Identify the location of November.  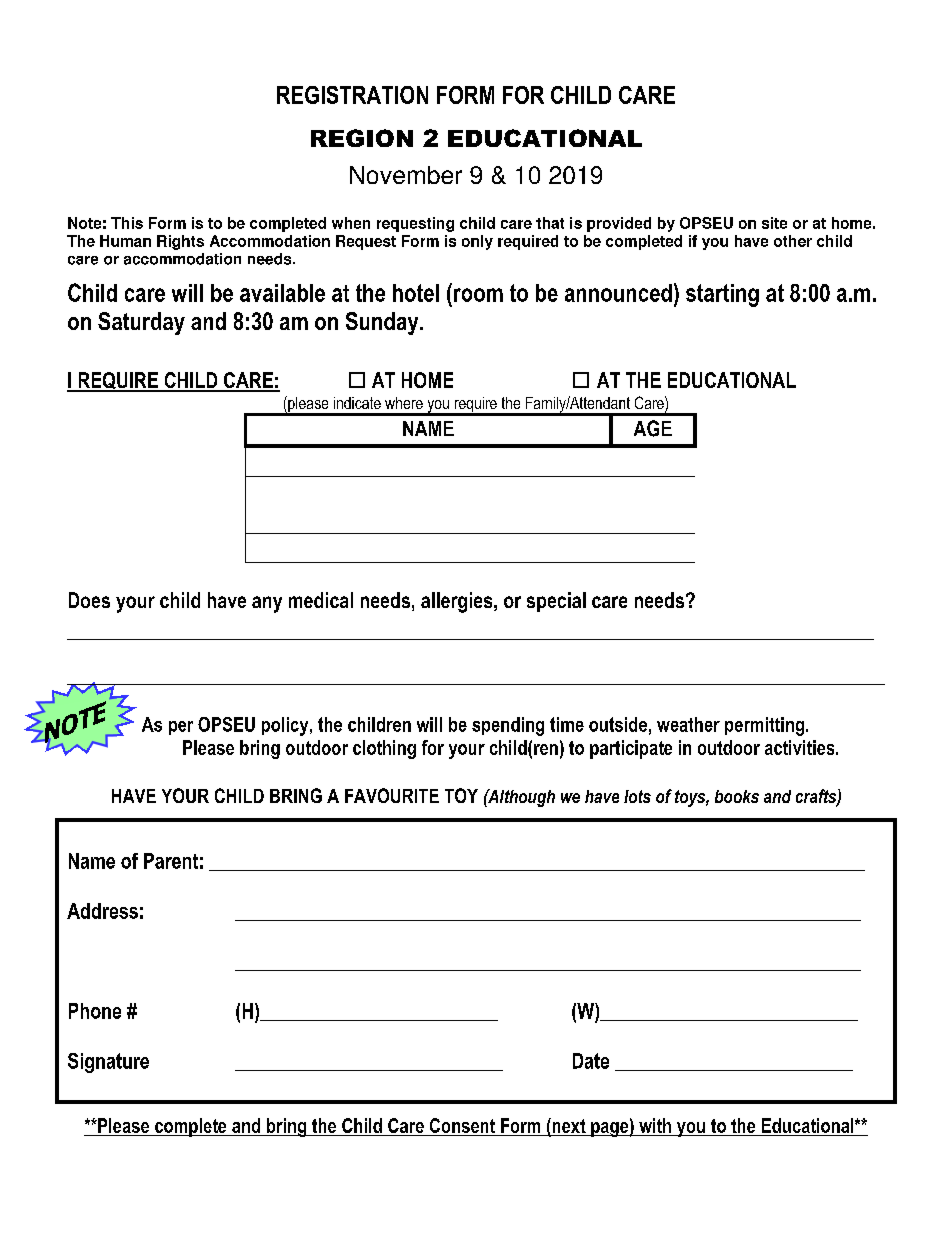
(406, 175).
